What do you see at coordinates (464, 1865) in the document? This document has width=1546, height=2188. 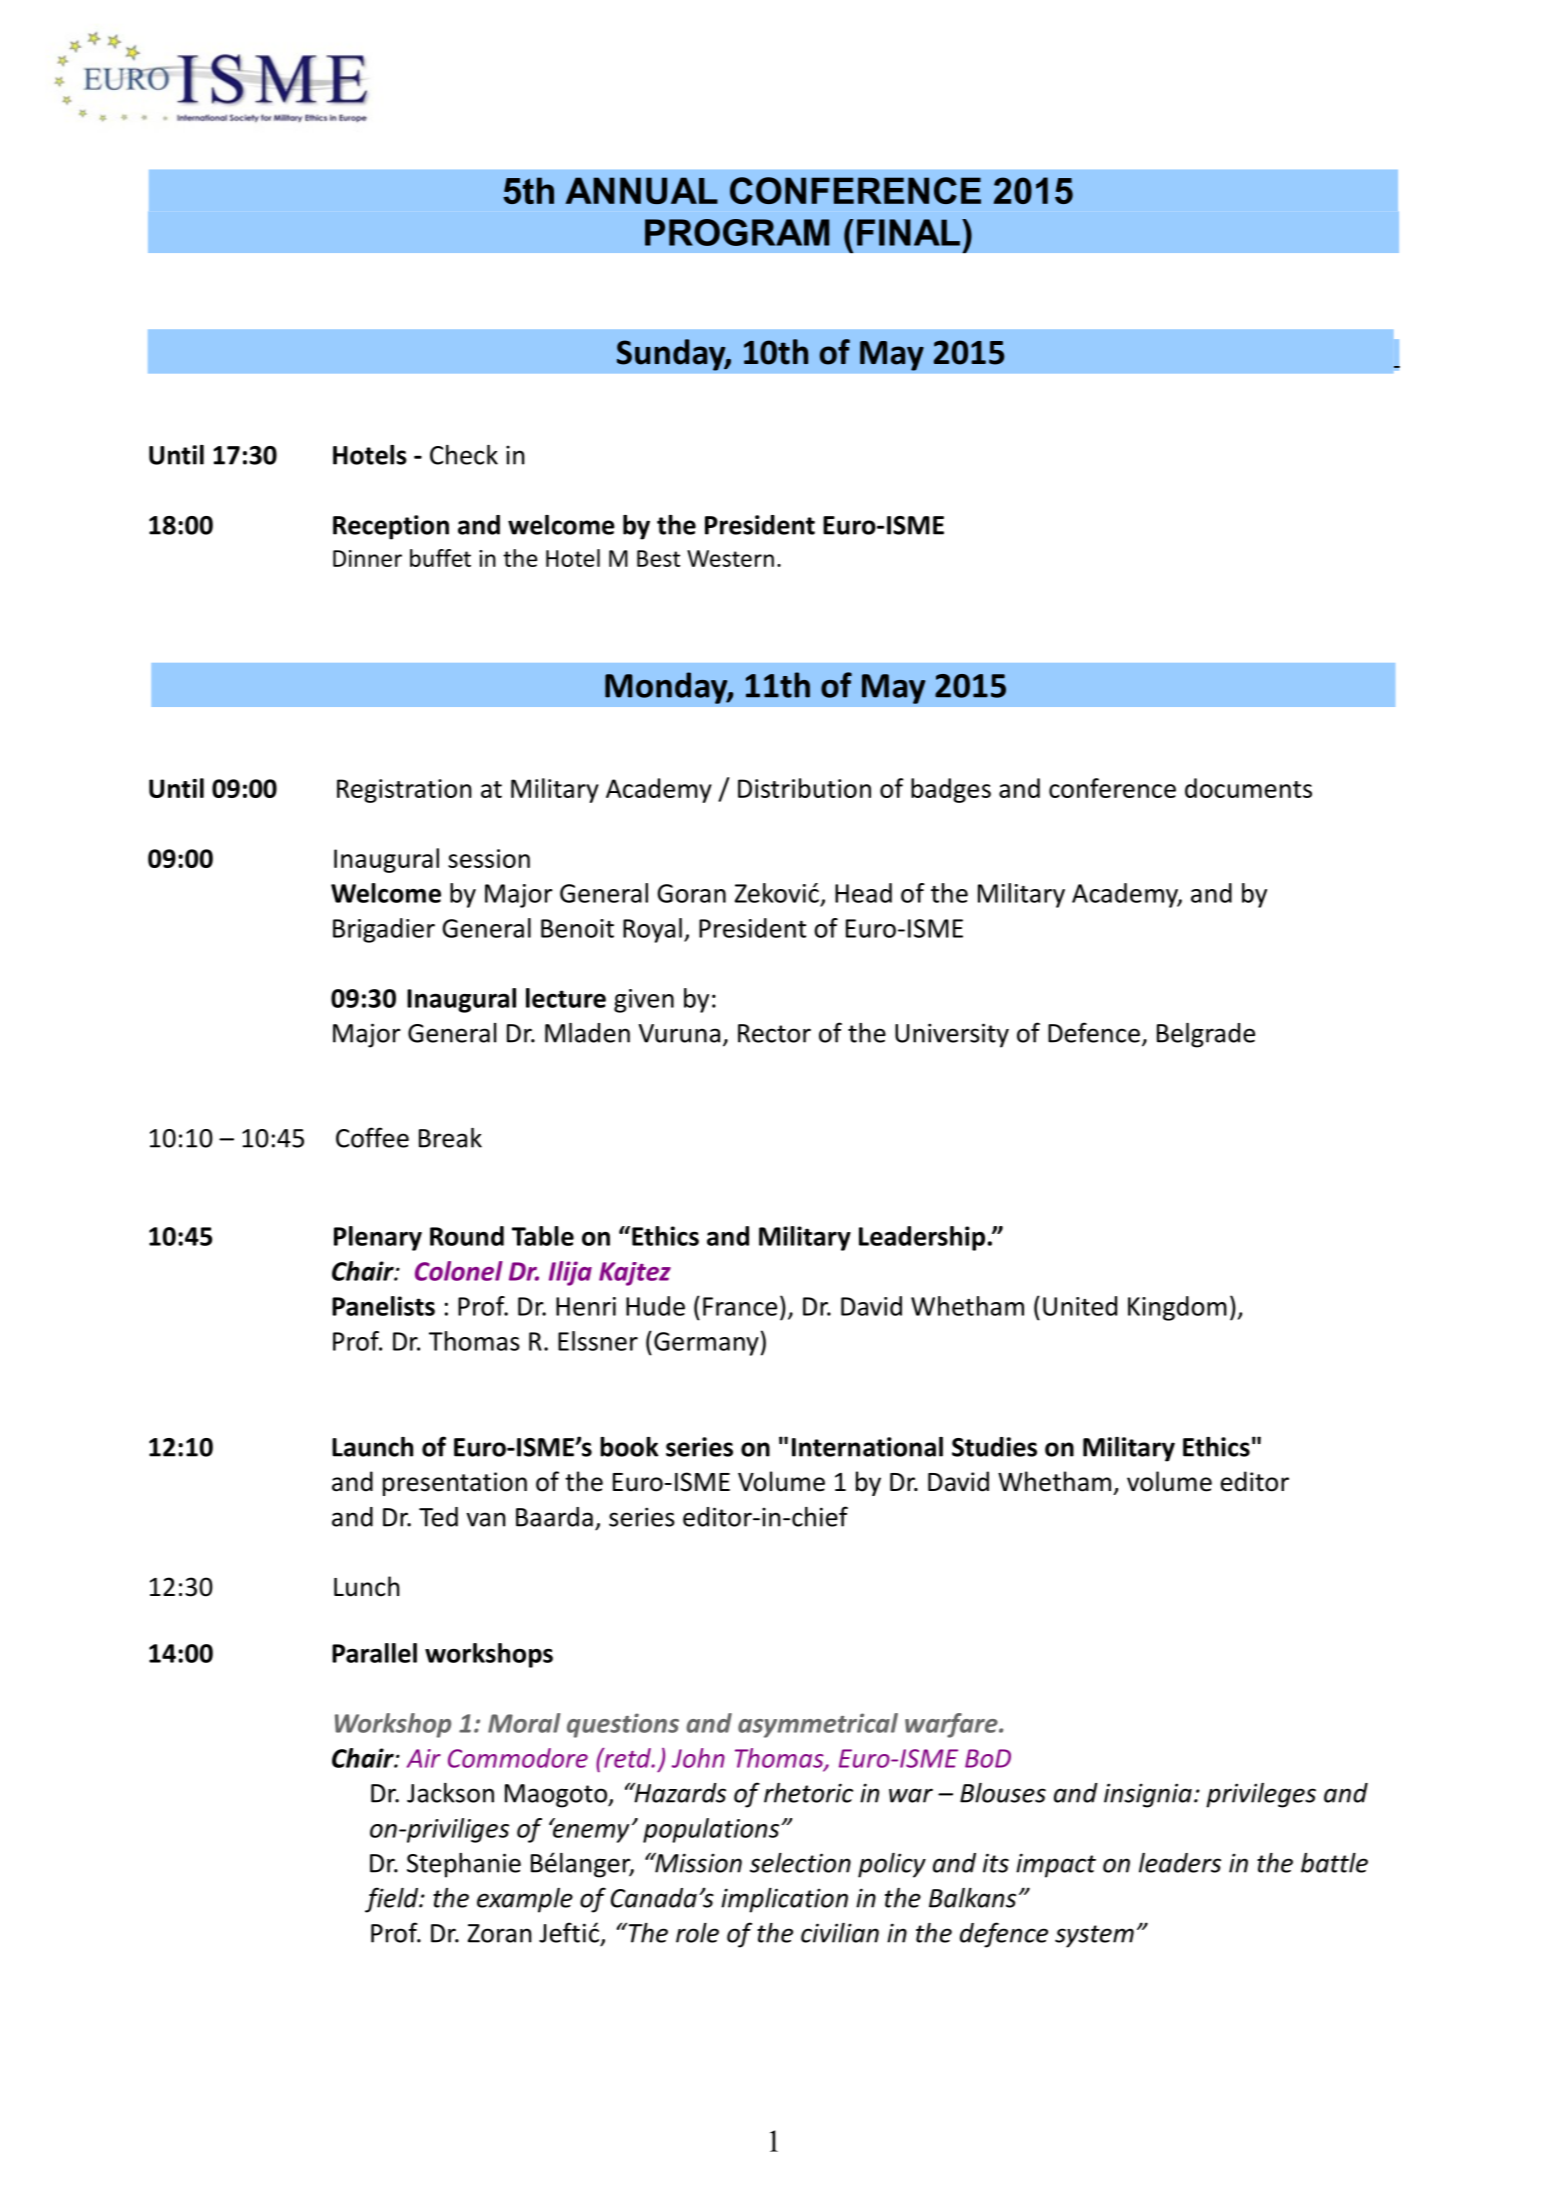 I see `Stephanie` at bounding box center [464, 1865].
